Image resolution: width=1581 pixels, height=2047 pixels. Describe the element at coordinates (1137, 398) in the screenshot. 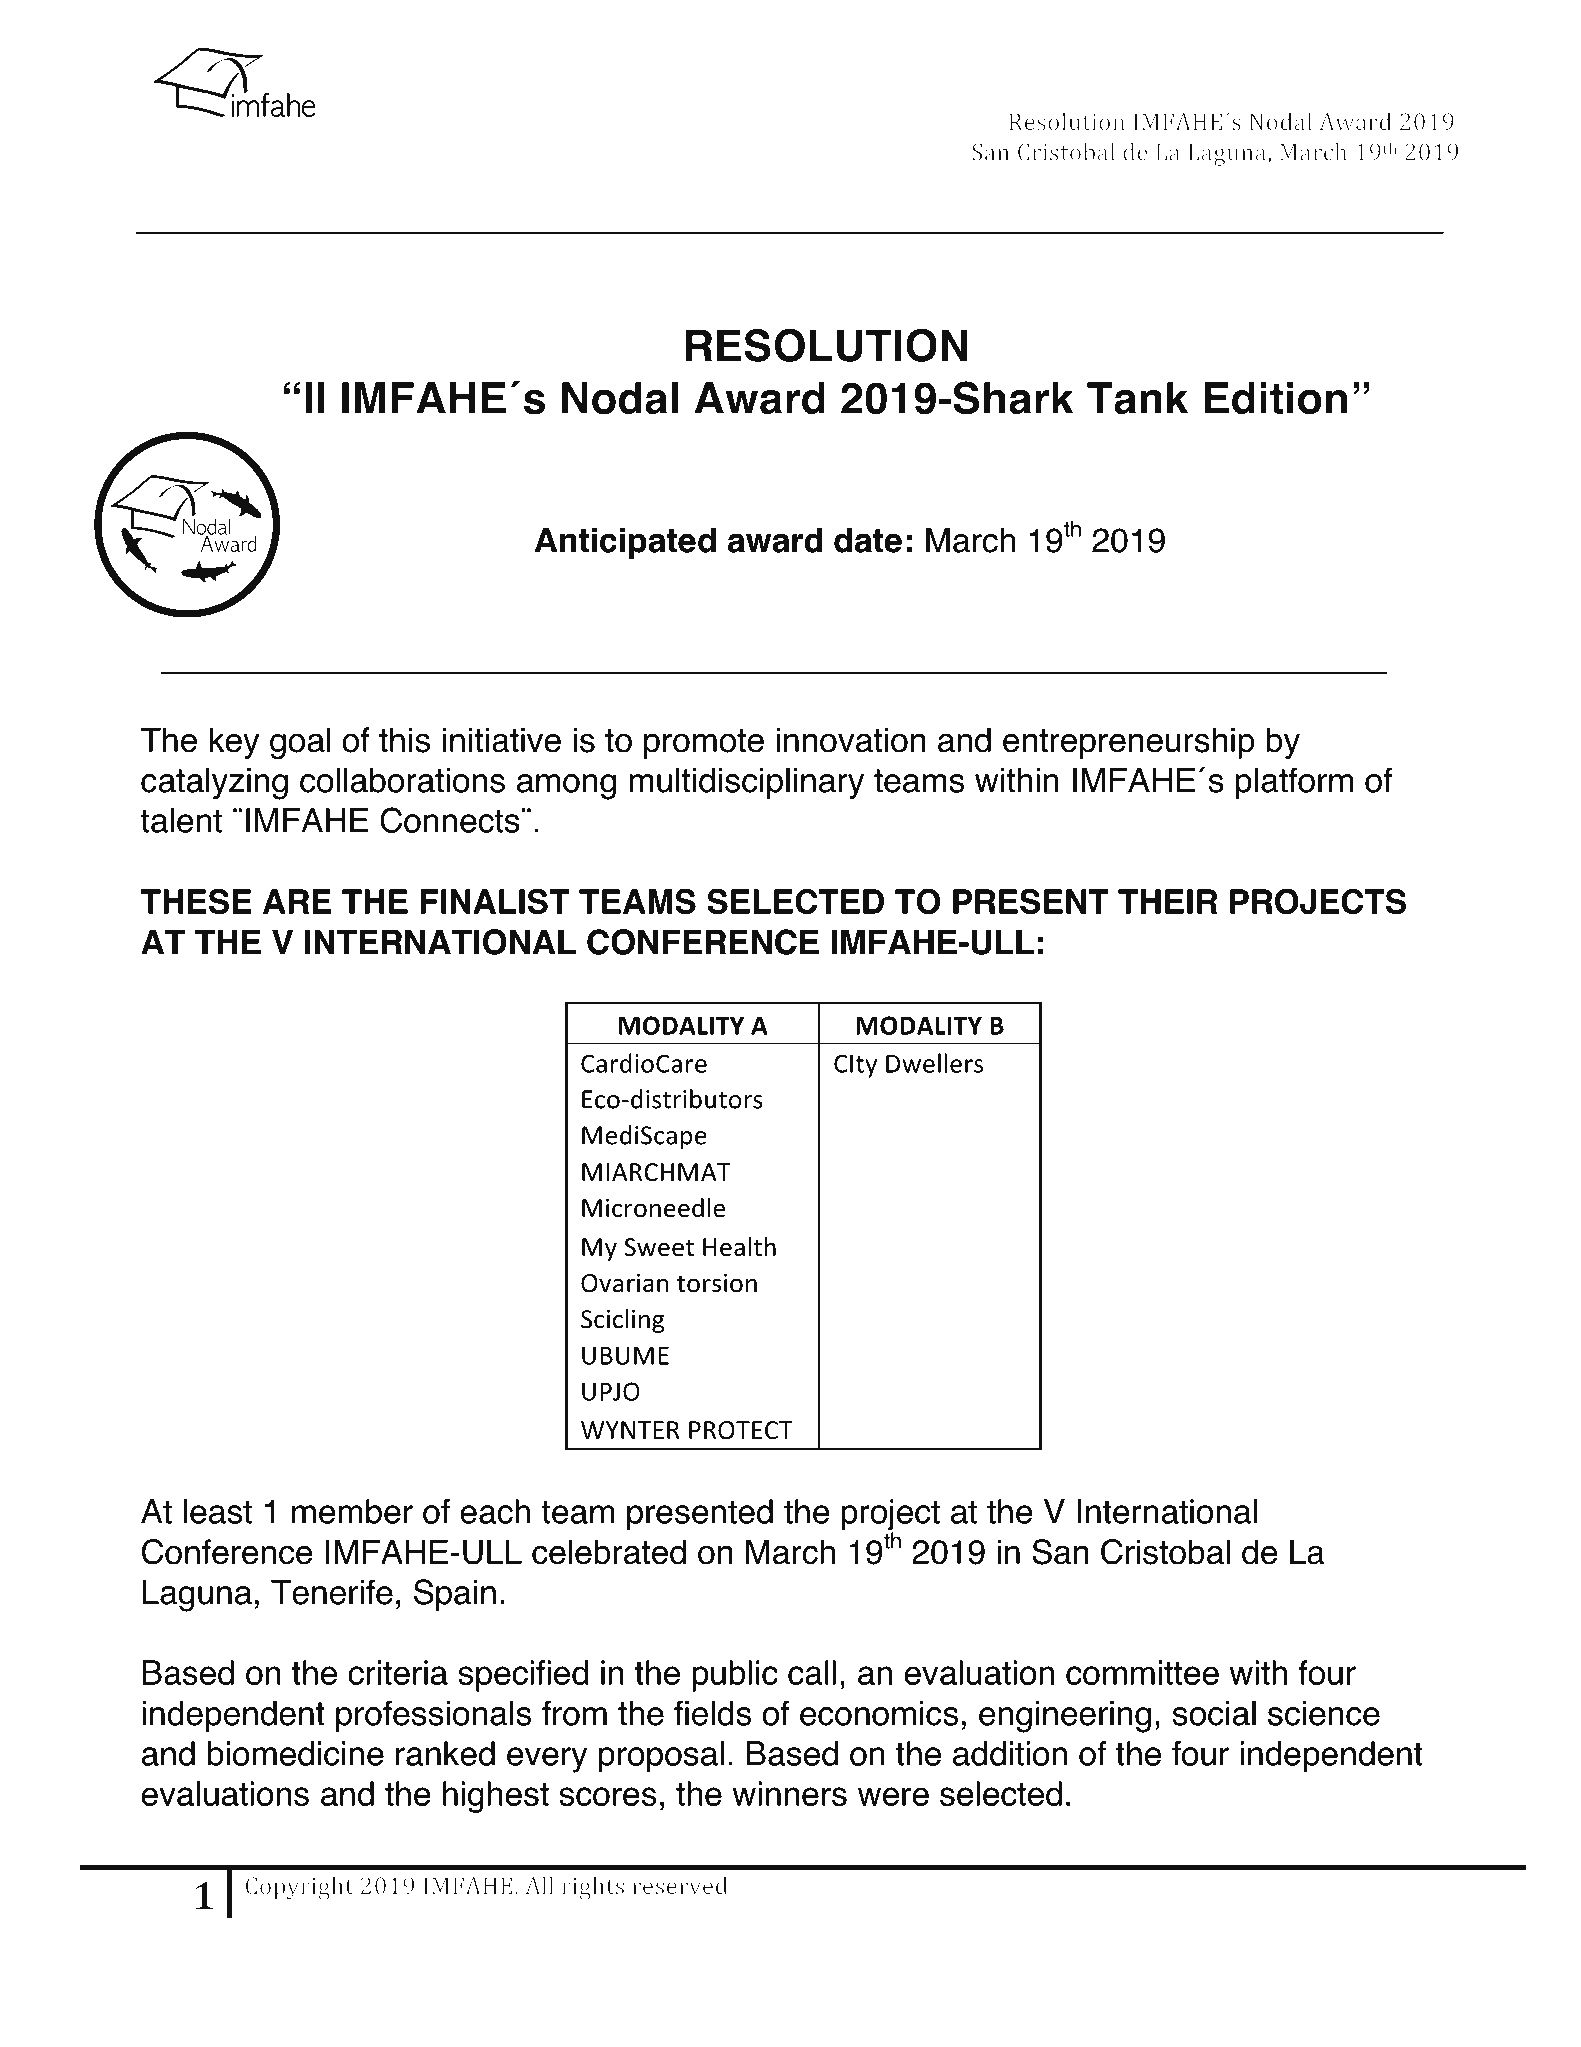

I see `Tank` at that location.
